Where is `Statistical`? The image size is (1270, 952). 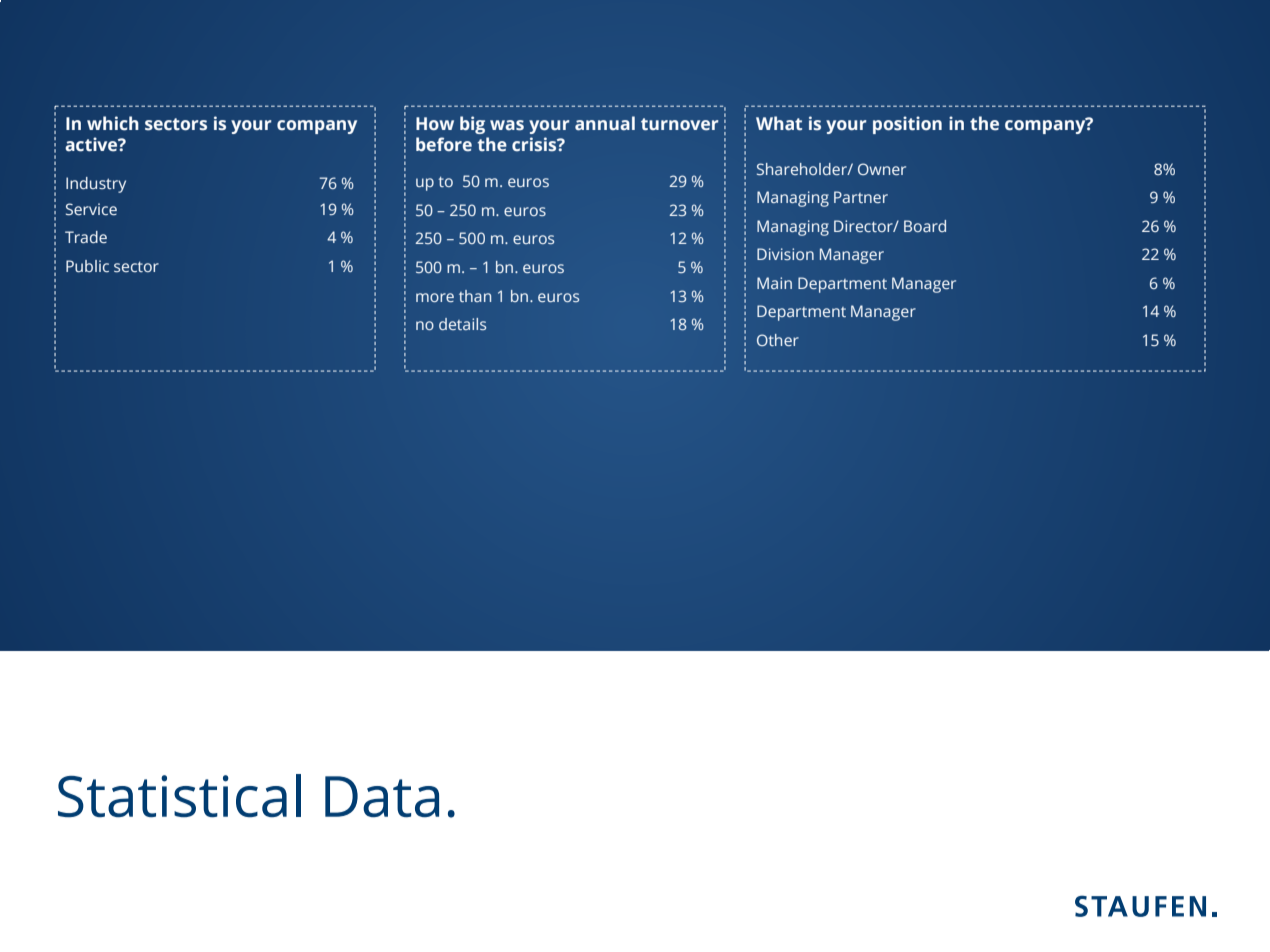
Statistical is located at coordinates (179, 795).
